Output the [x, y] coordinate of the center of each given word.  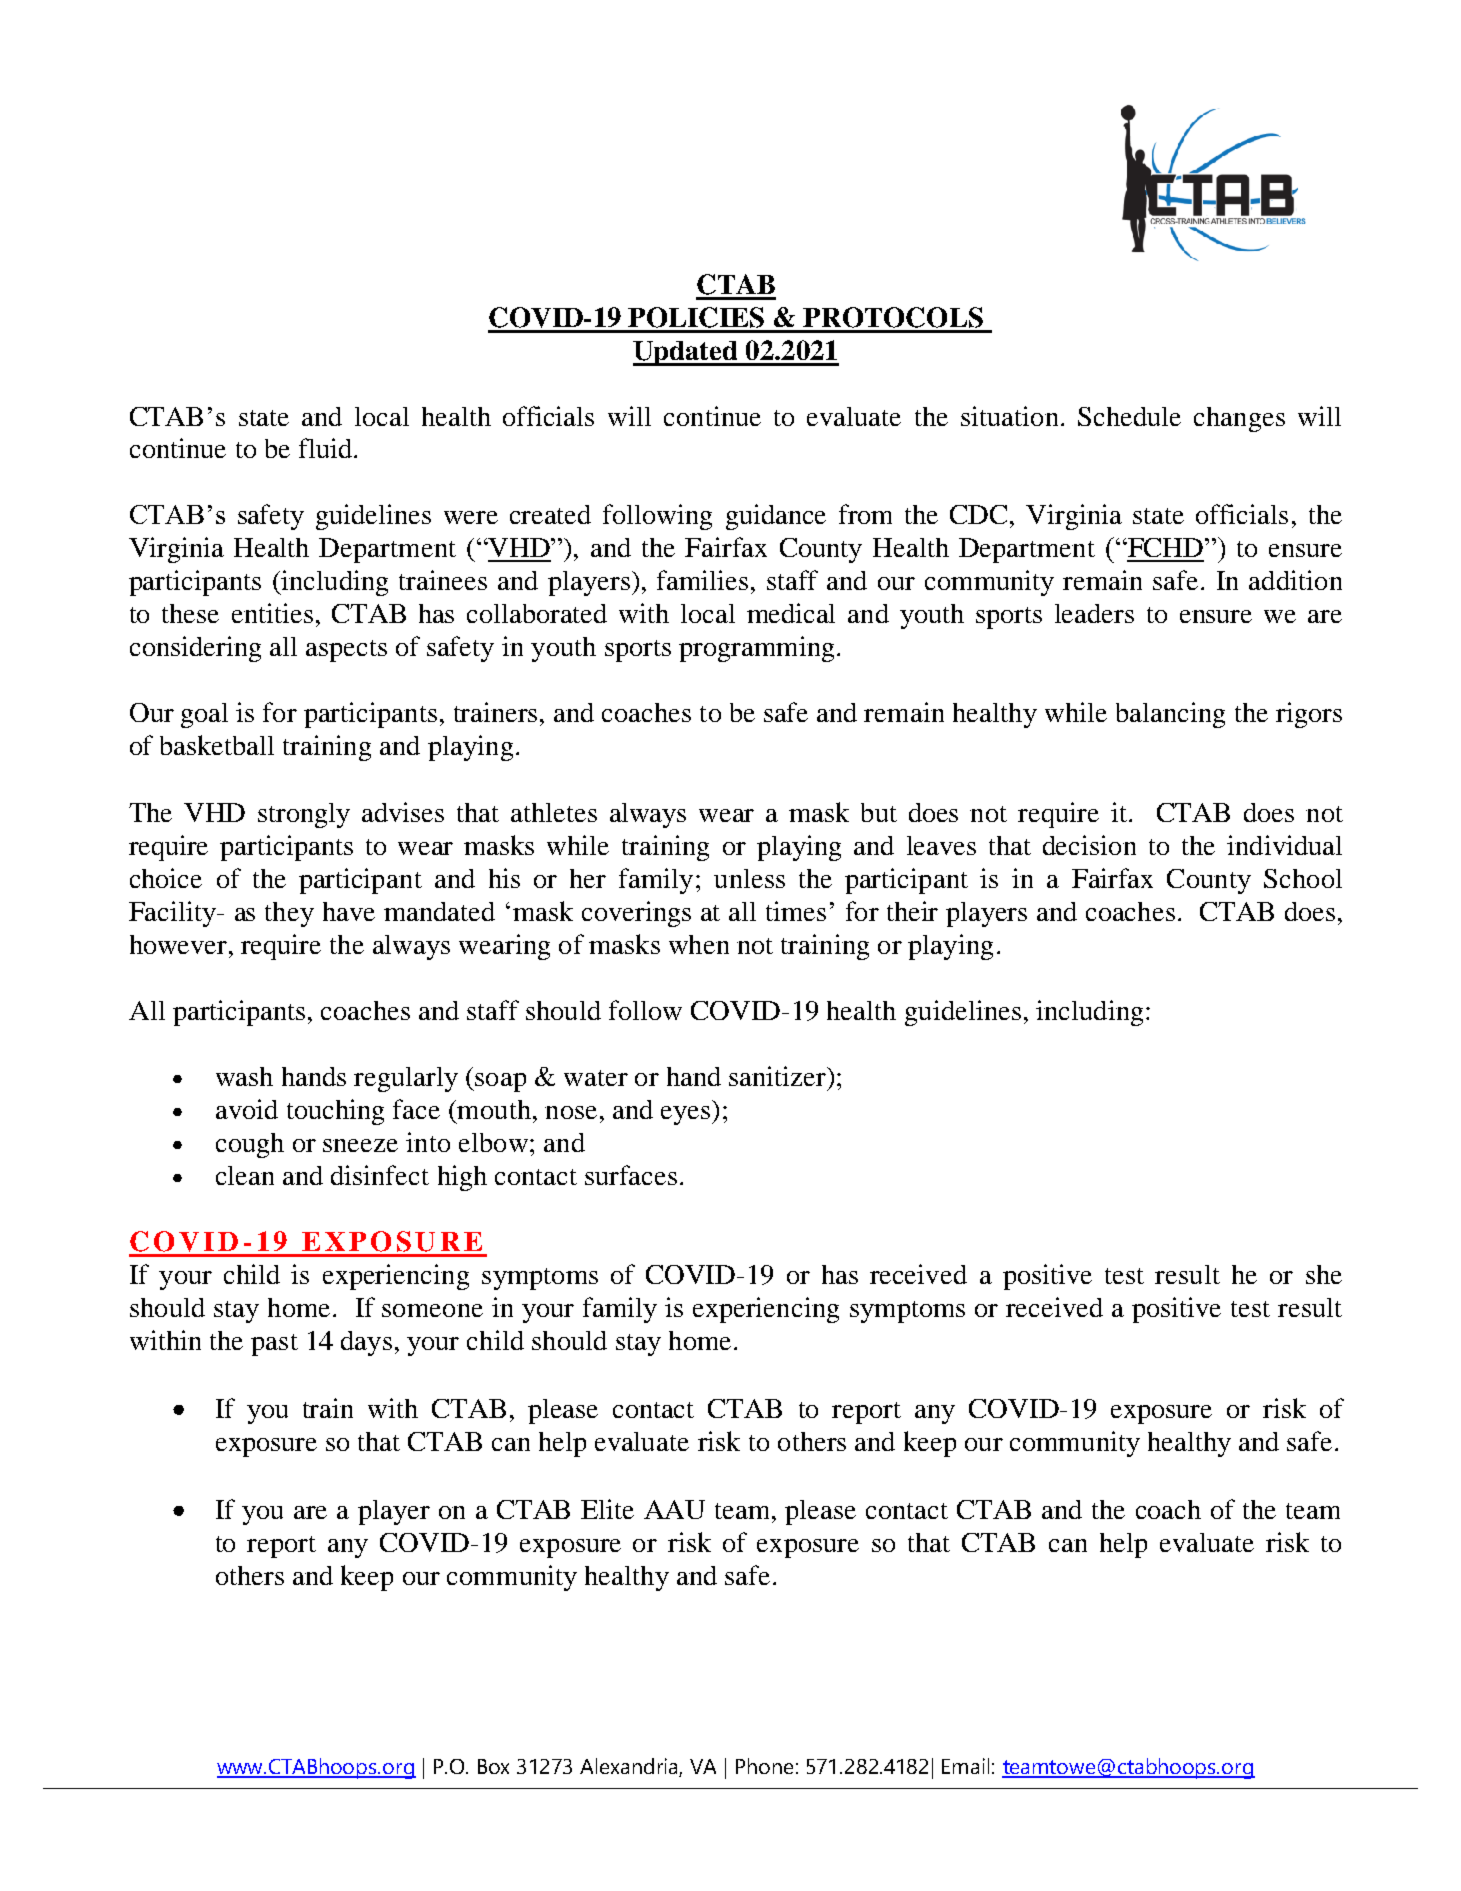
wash [244, 1076]
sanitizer [778, 1076]
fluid [327, 448]
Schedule [1129, 416]
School [1303, 878]
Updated [686, 353]
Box [493, 1766]
